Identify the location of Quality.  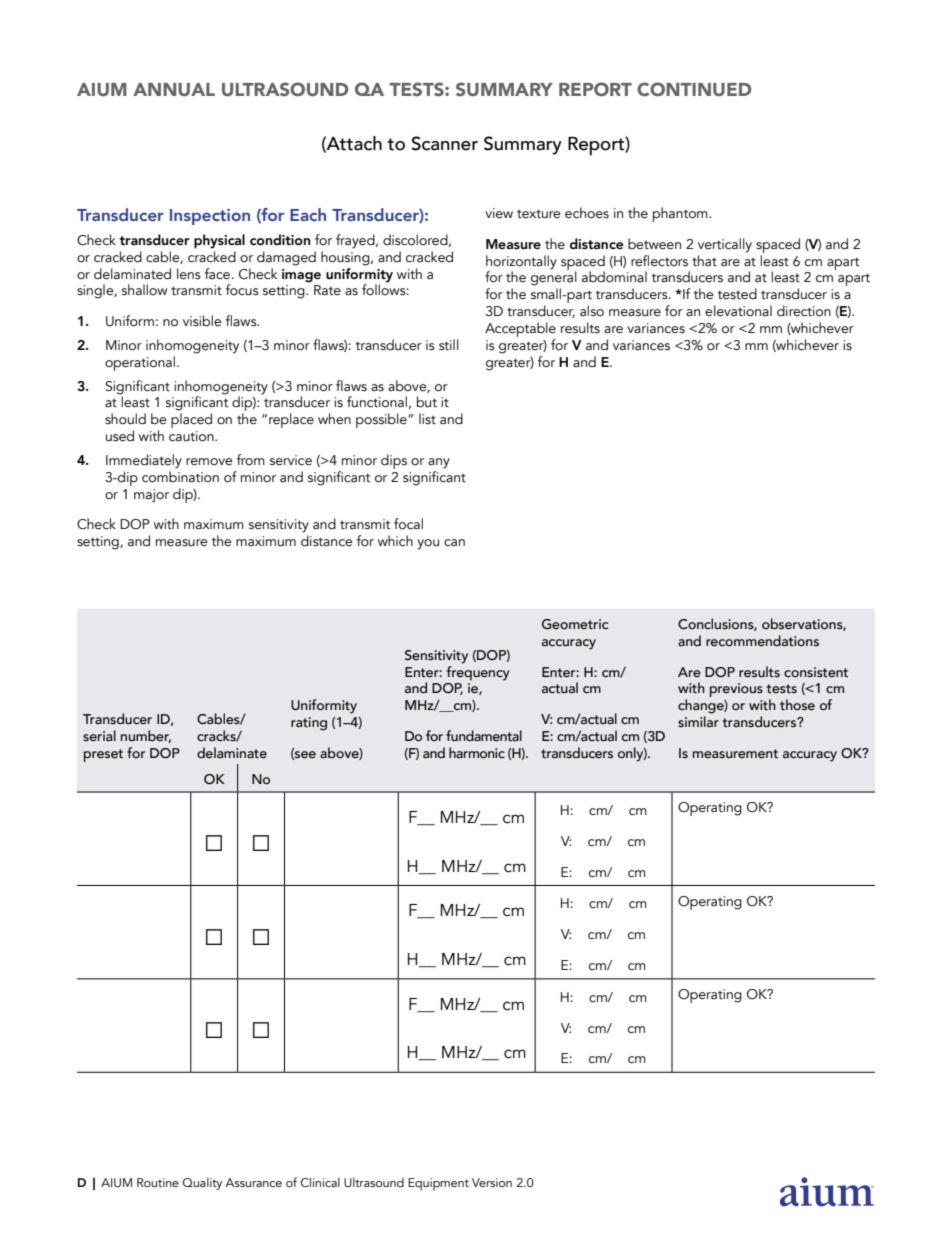
(202, 1183).
